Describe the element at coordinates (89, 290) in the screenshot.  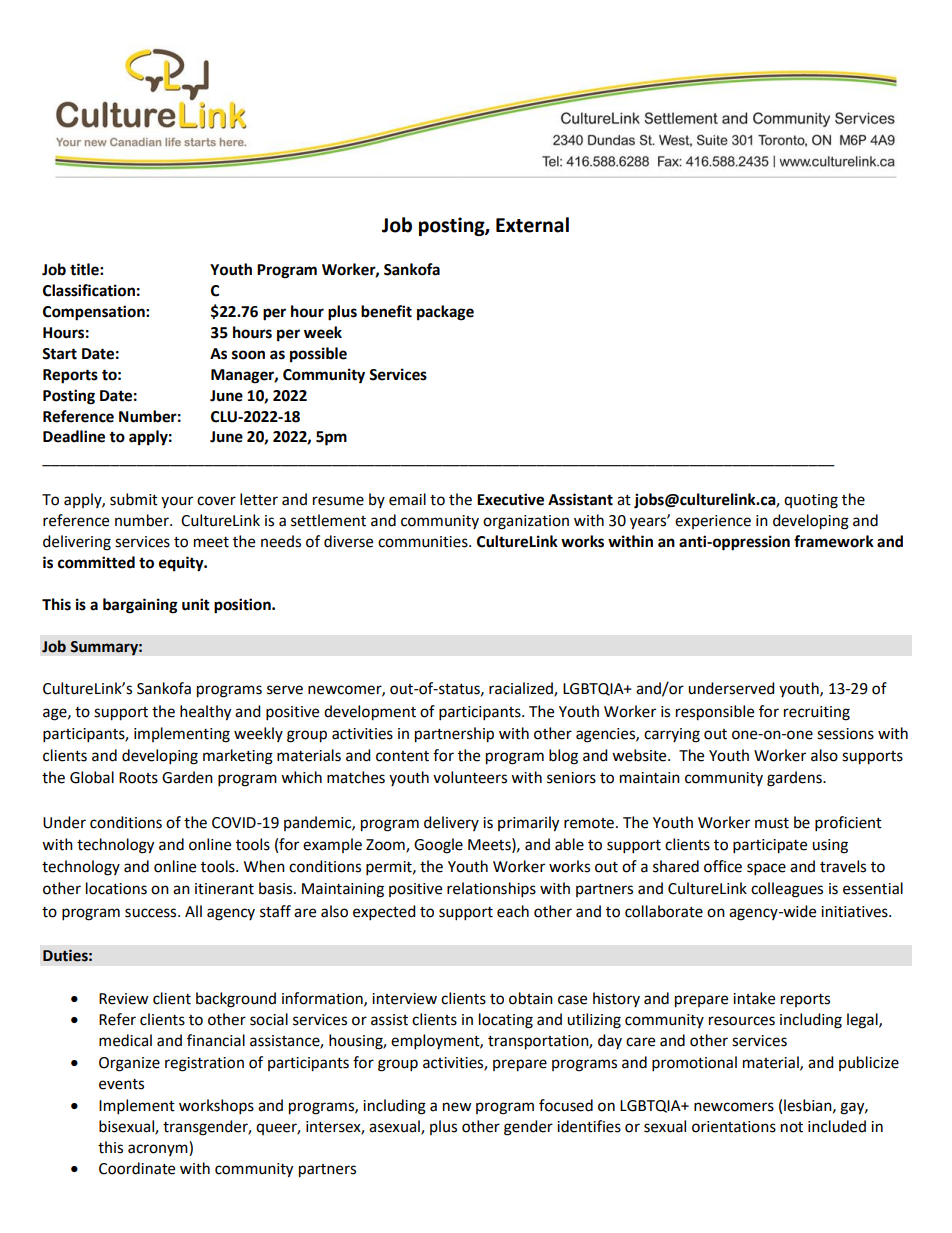
I see `Classification` at that location.
